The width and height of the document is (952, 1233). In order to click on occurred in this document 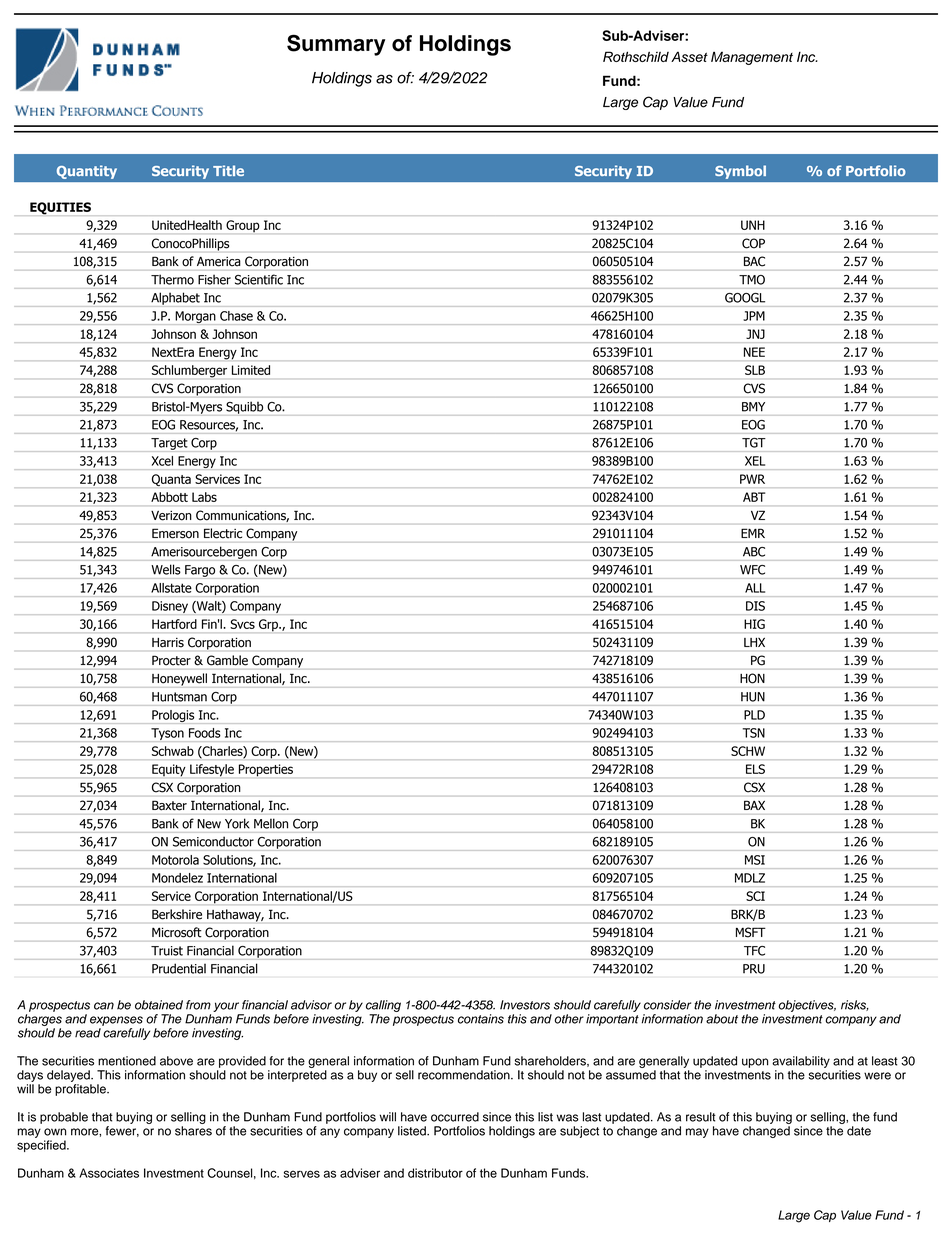, I will do `click(455, 1117)`.
